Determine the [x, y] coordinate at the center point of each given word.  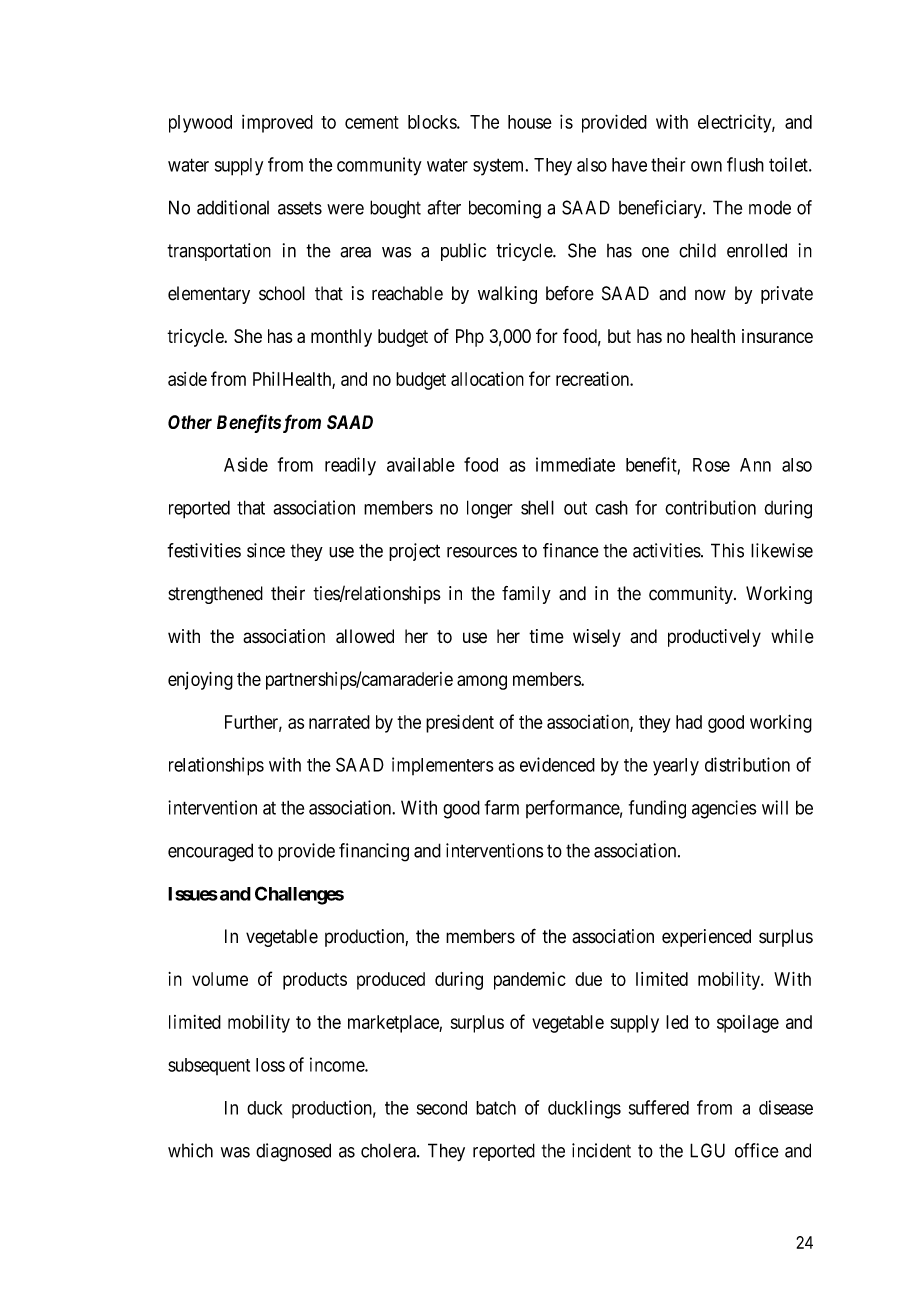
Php [470, 338]
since [266, 550]
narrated [339, 722]
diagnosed [293, 1152]
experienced [706, 938]
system [500, 167]
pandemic [530, 981]
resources [482, 552]
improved [277, 124]
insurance [777, 336]
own [706, 166]
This [727, 550]
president [460, 723]
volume [220, 979]
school [282, 293]
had [689, 722]
